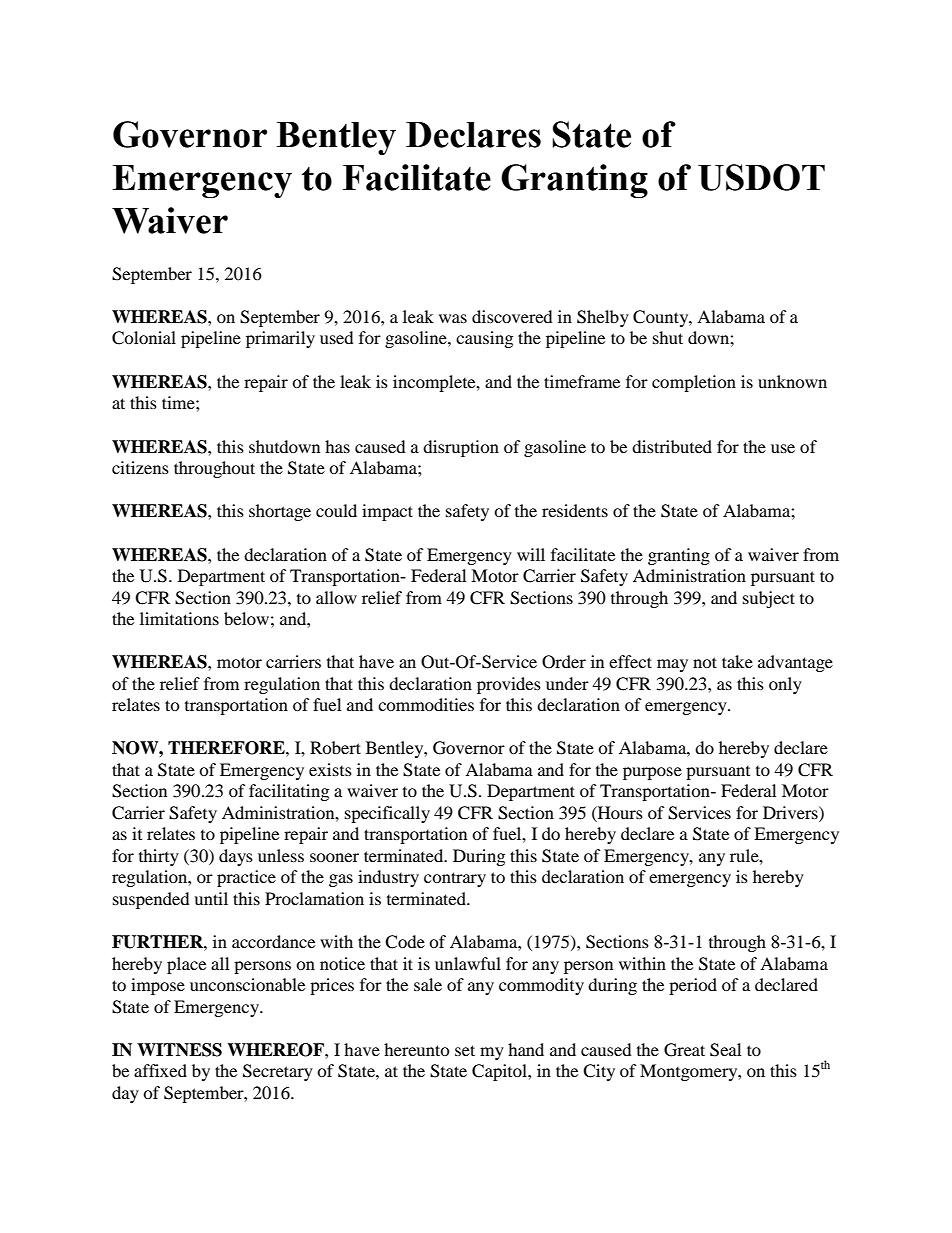  What do you see at coordinates (652, 773) in the image?
I see `purpose` at bounding box center [652, 773].
